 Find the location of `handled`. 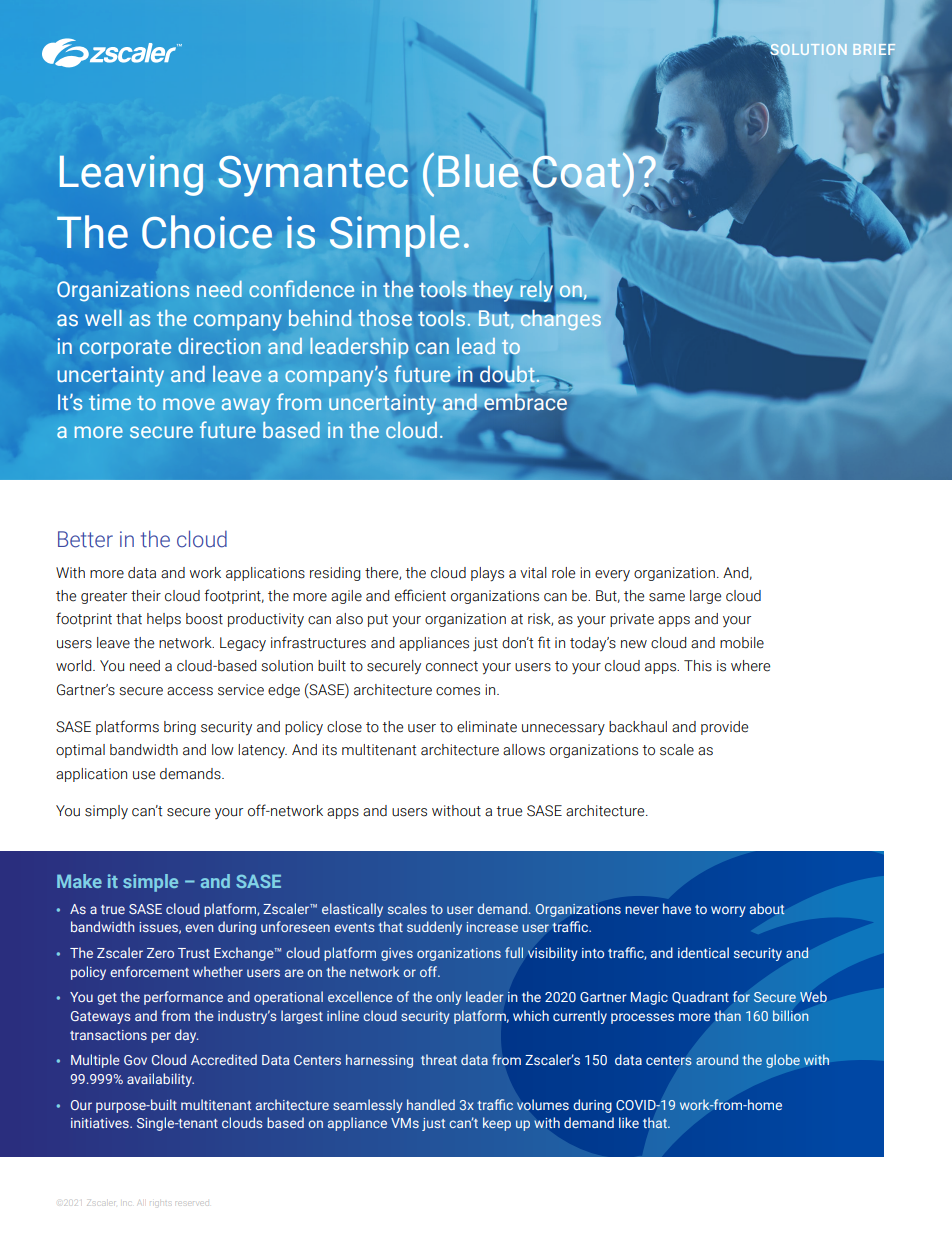

handled is located at coordinates (431, 1104).
